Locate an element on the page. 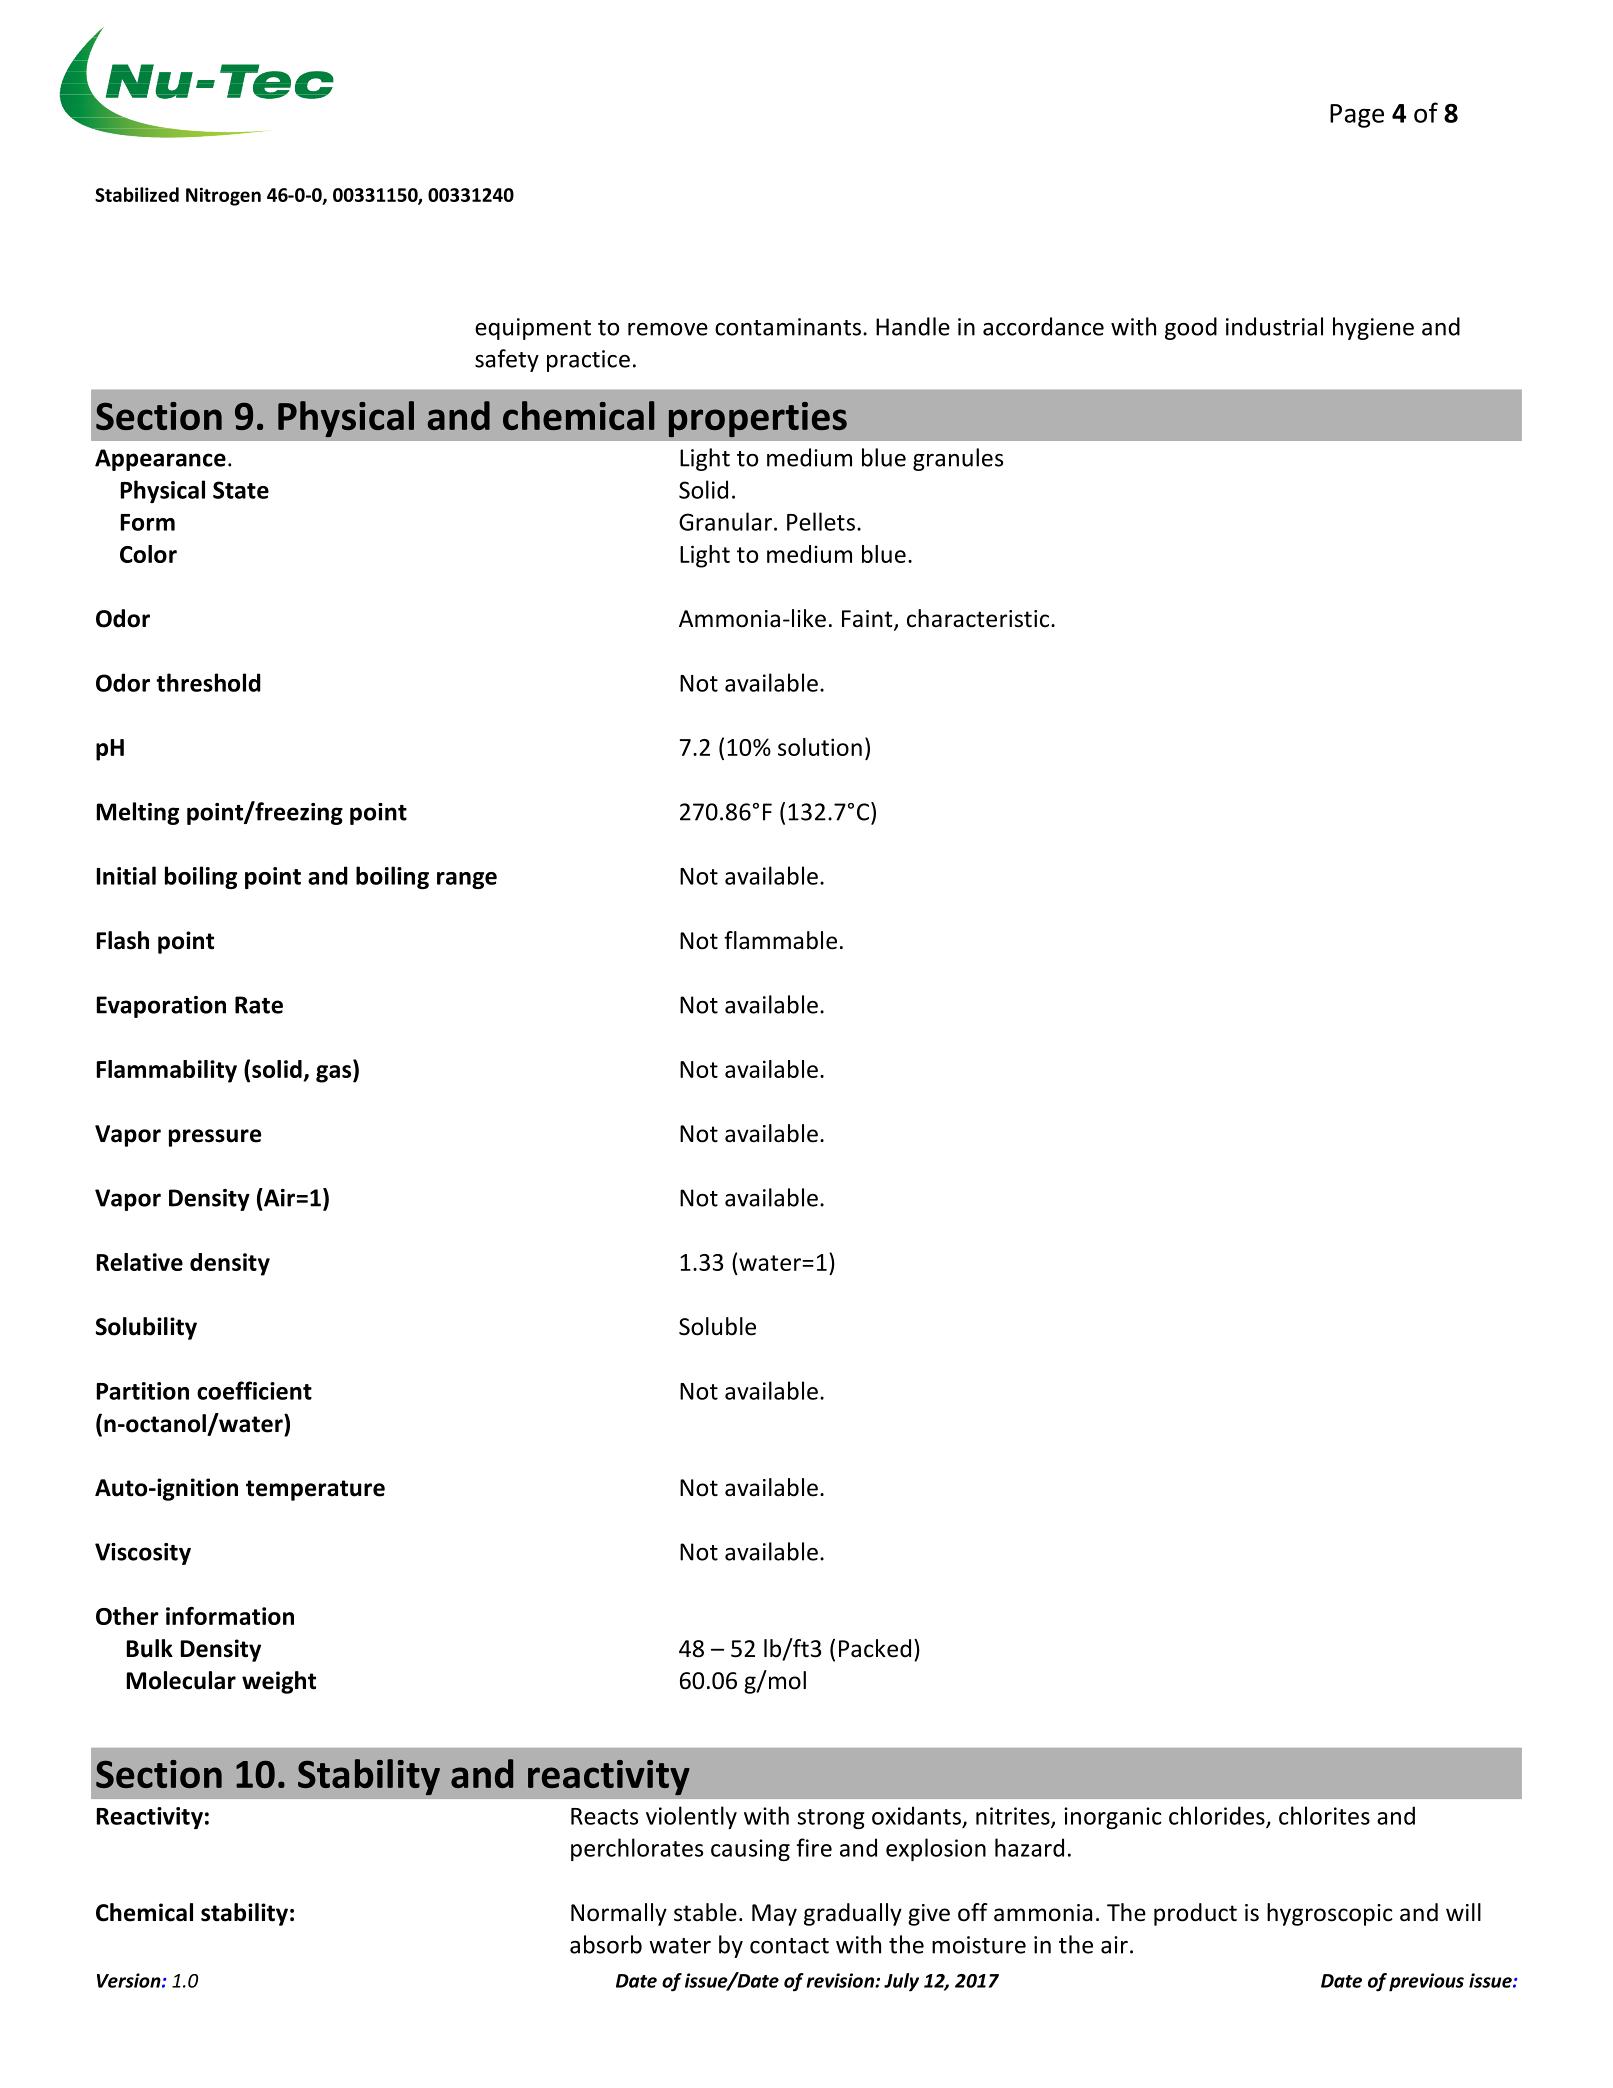 The height and width of the image is (2088, 1613). Faint is located at coordinates (868, 620).
